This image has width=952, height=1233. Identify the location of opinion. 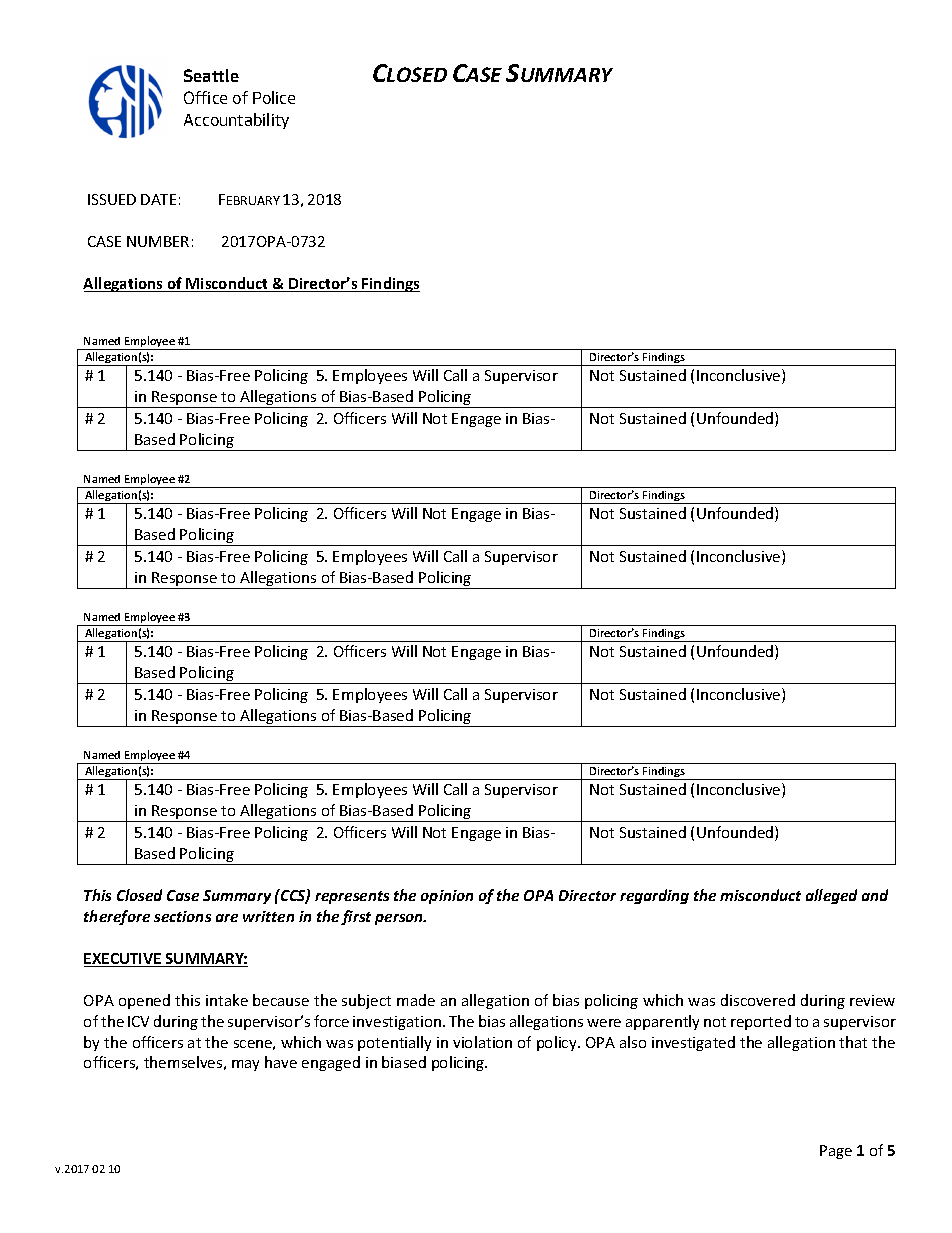
(447, 897).
